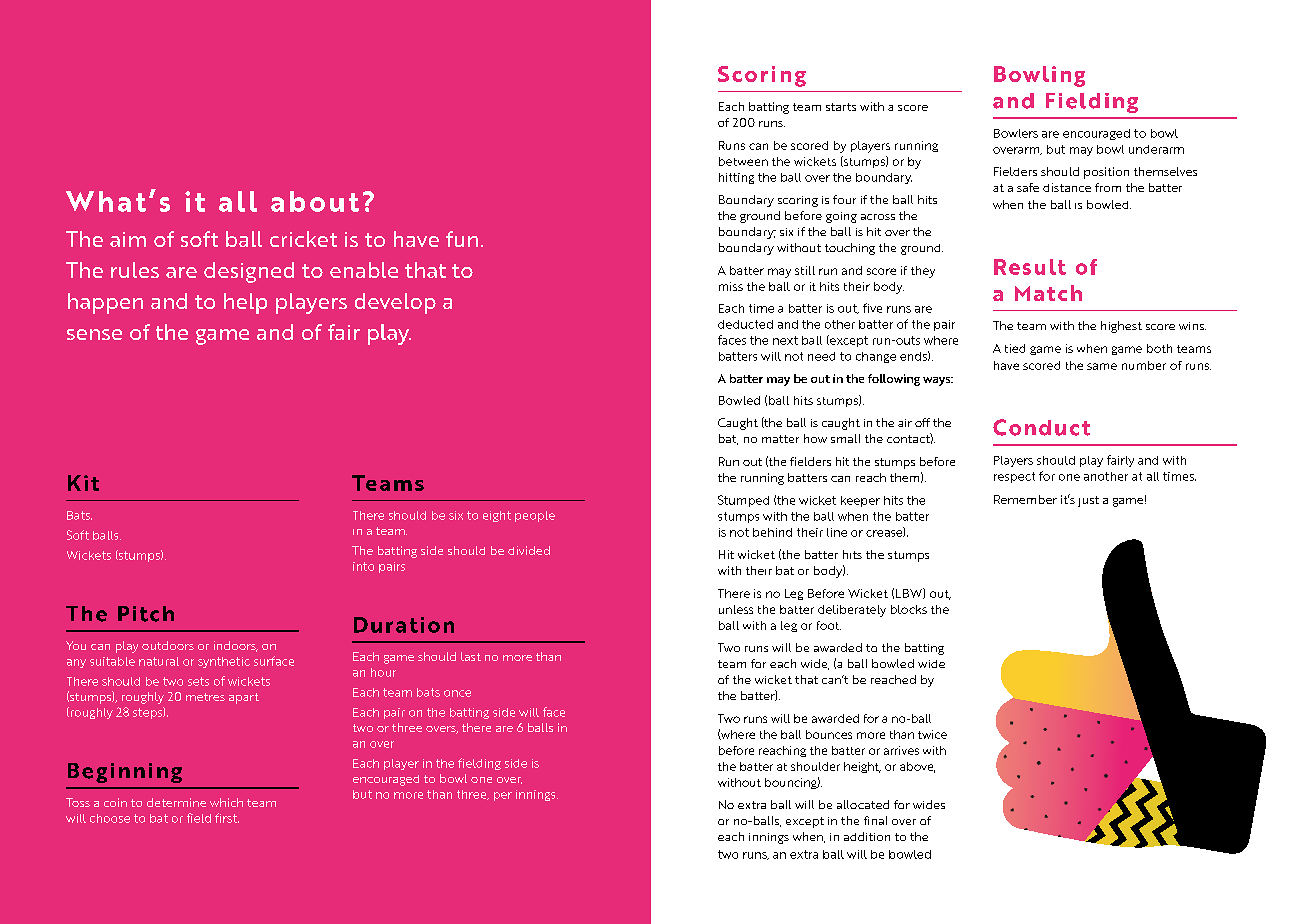 Image resolution: width=1303 pixels, height=924 pixels. I want to click on help, so click(245, 303).
